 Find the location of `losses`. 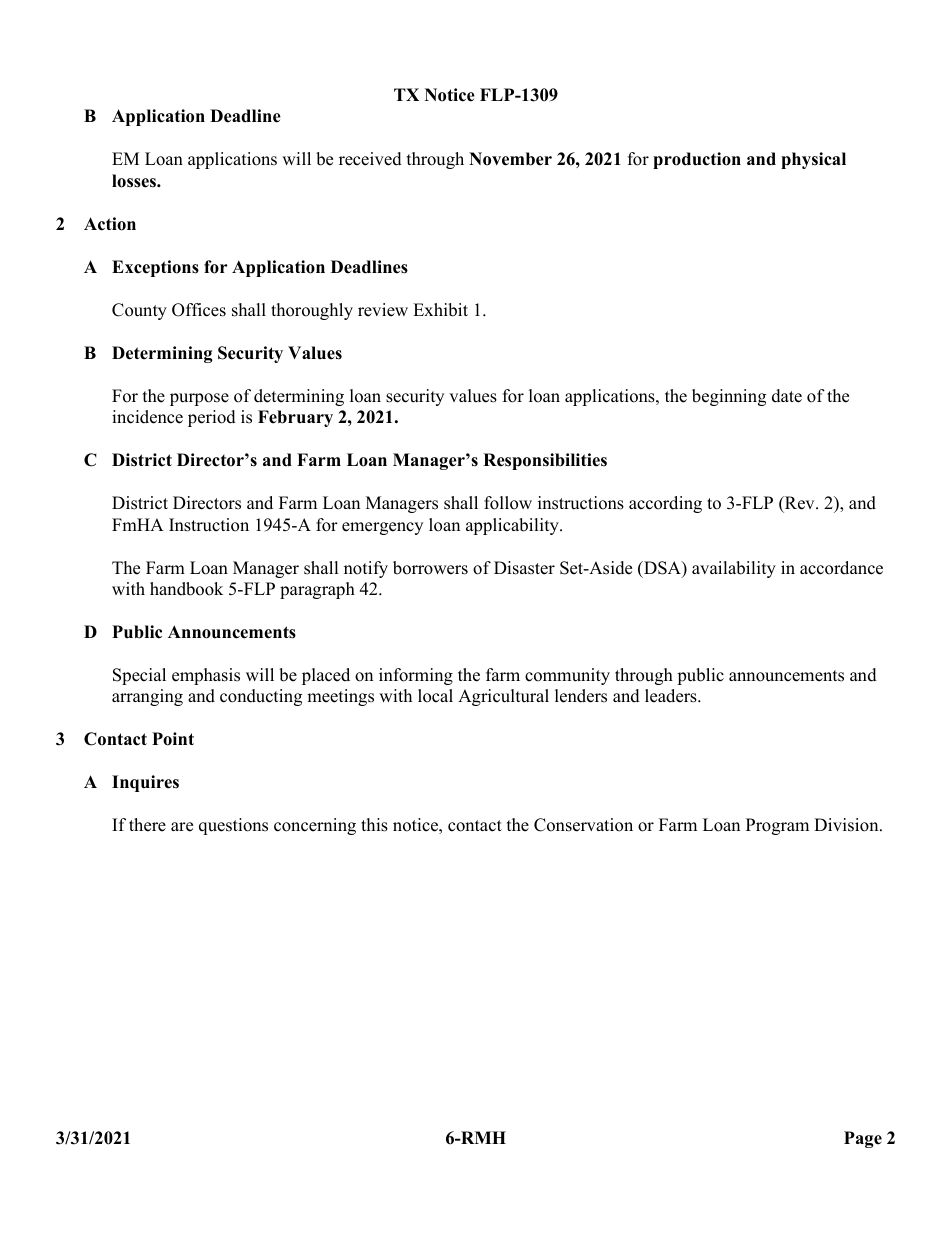

losses is located at coordinates (135, 181).
